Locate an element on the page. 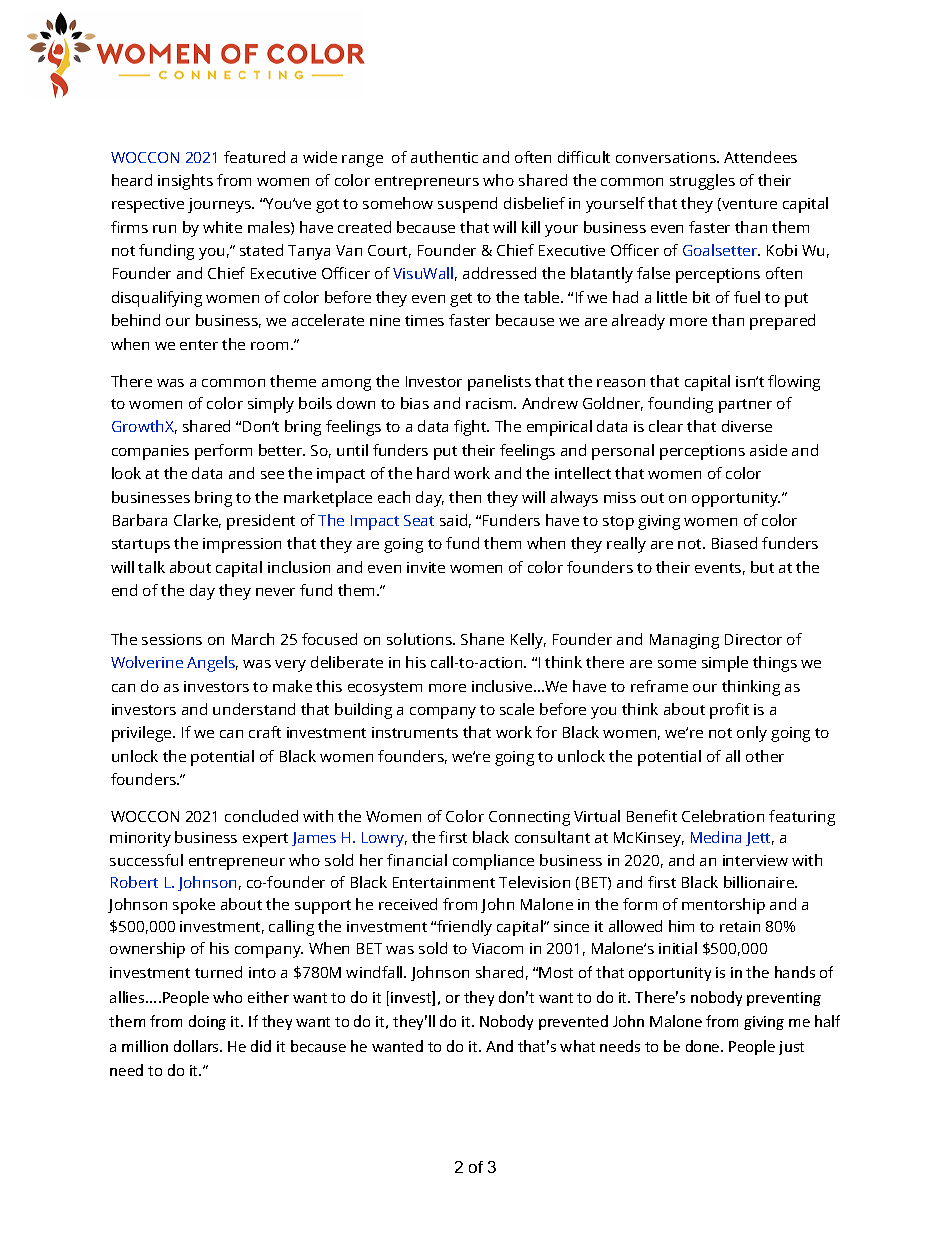  never is located at coordinates (275, 592).
